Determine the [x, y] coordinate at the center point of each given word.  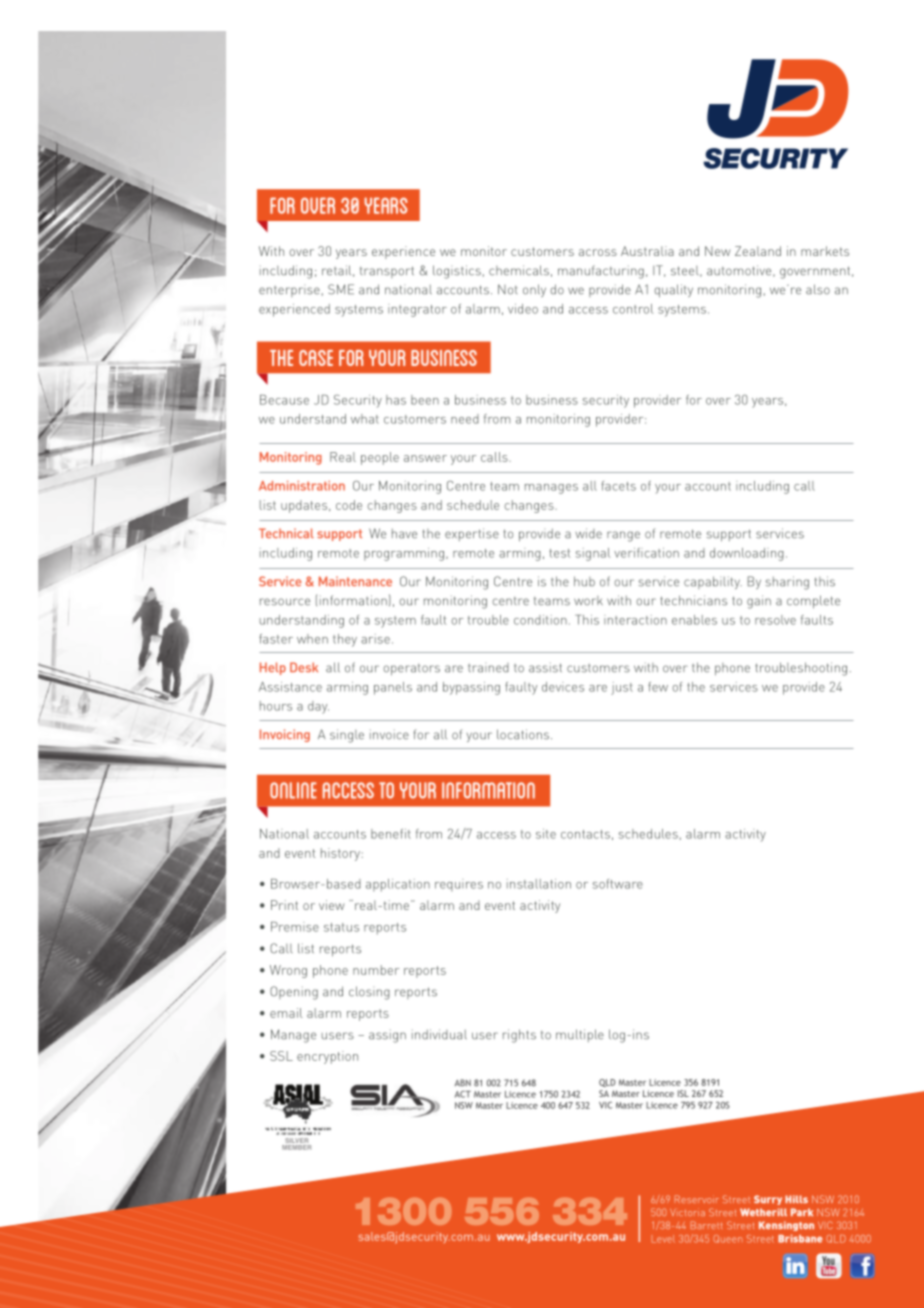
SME [341, 289]
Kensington [786, 1226]
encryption [327, 1057]
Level [663, 1239]
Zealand [758, 251]
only [534, 290]
